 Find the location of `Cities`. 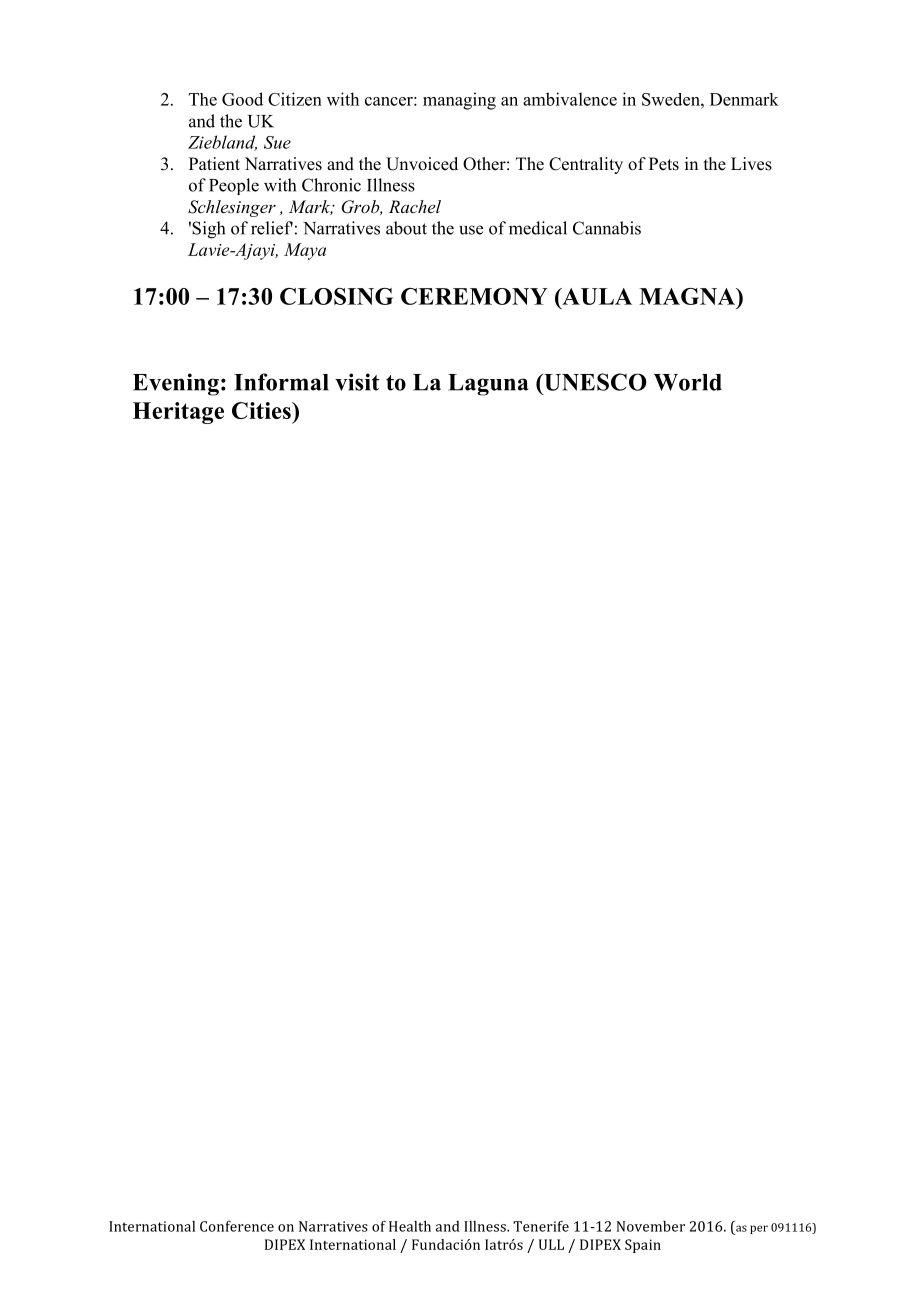

Cities is located at coordinates (262, 410).
